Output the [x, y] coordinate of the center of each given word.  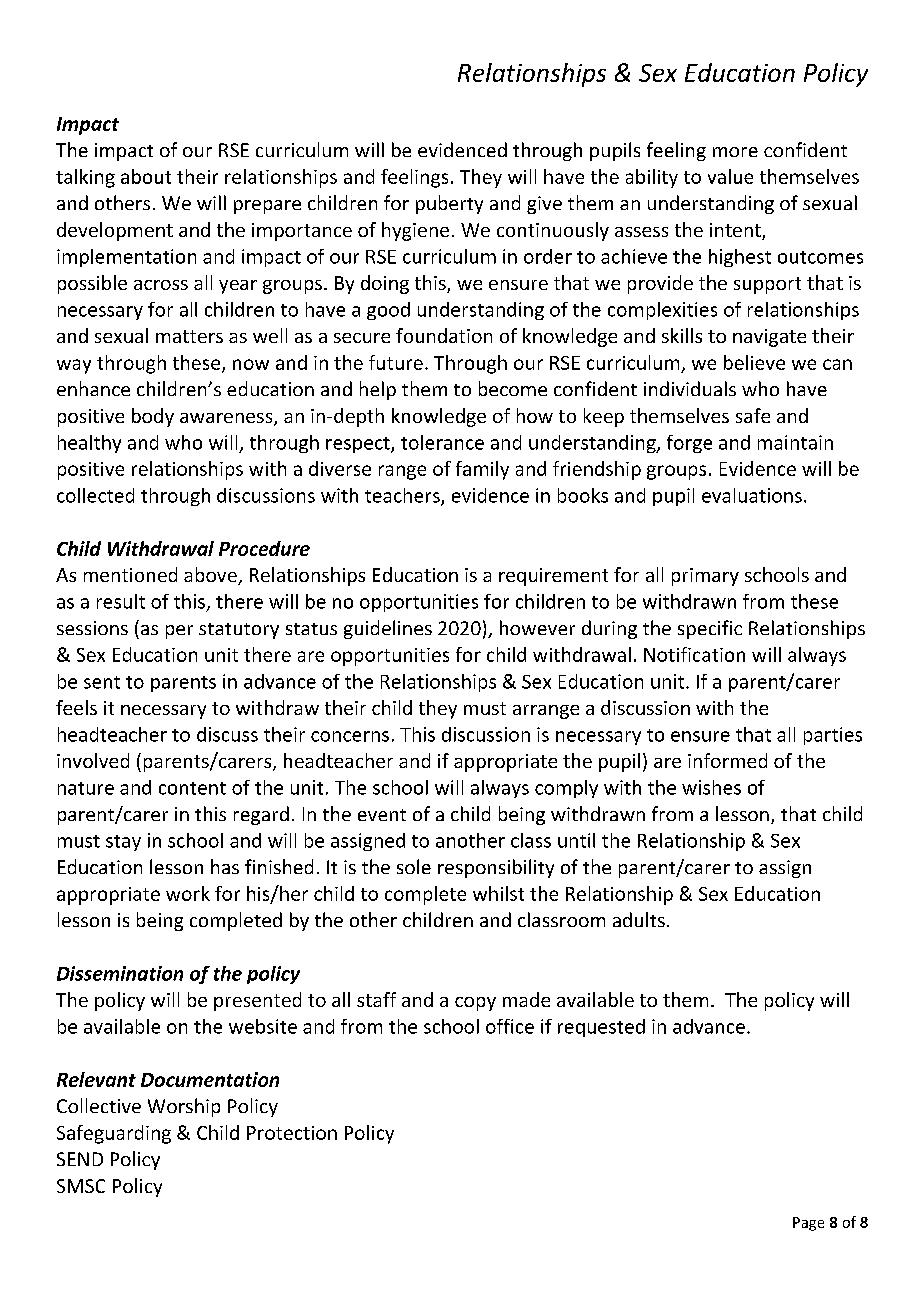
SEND [80, 1159]
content [192, 788]
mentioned [130, 574]
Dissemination [120, 973]
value [730, 176]
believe [754, 362]
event [382, 815]
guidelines [388, 629]
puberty [449, 204]
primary [705, 577]
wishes [711, 787]
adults [639, 919]
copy [475, 1004]
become [513, 388]
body [153, 417]
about [146, 176]
